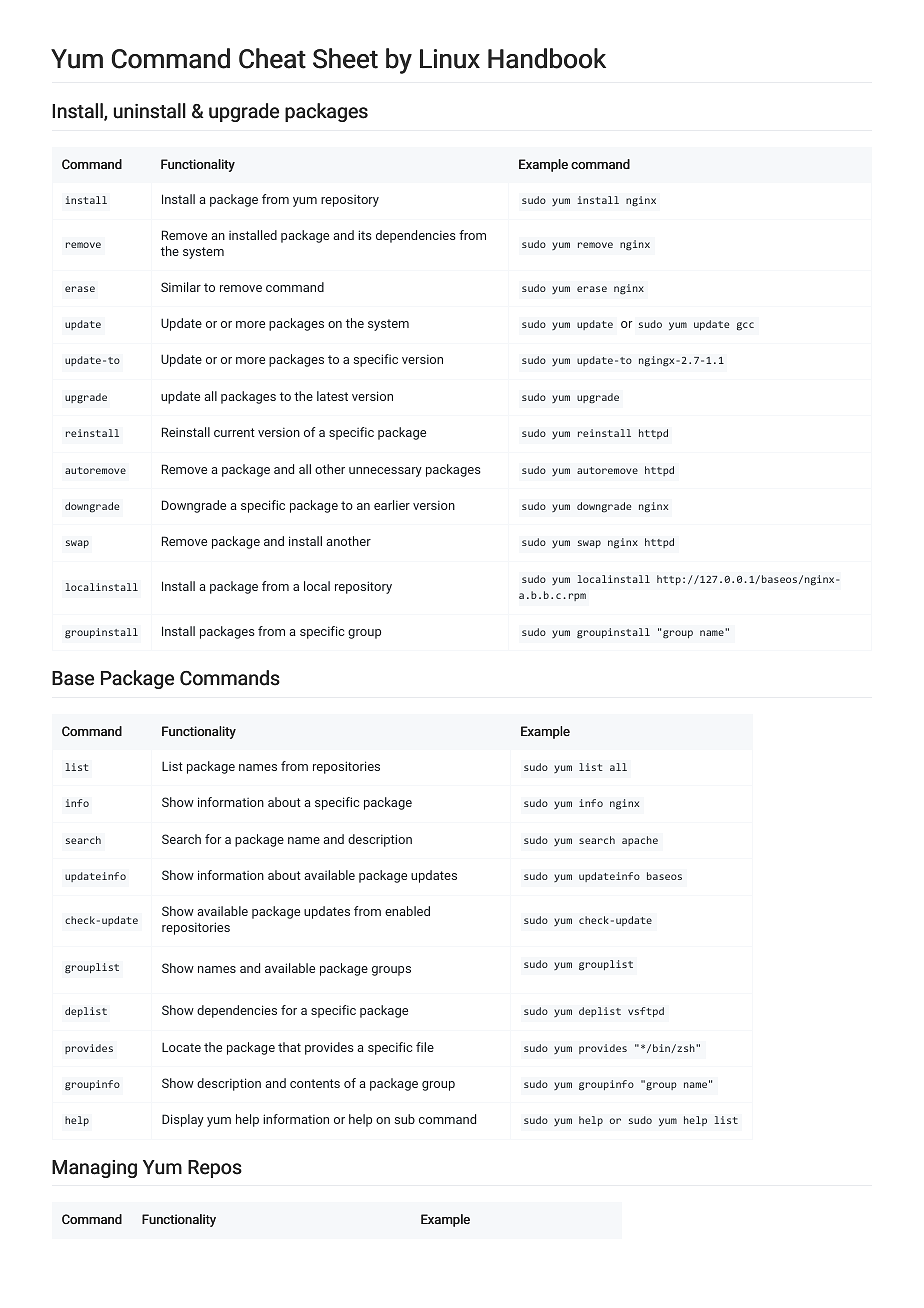 This screenshot has height=1308, width=924. What do you see at coordinates (181, 287) in the screenshot?
I see `Similar` at bounding box center [181, 287].
